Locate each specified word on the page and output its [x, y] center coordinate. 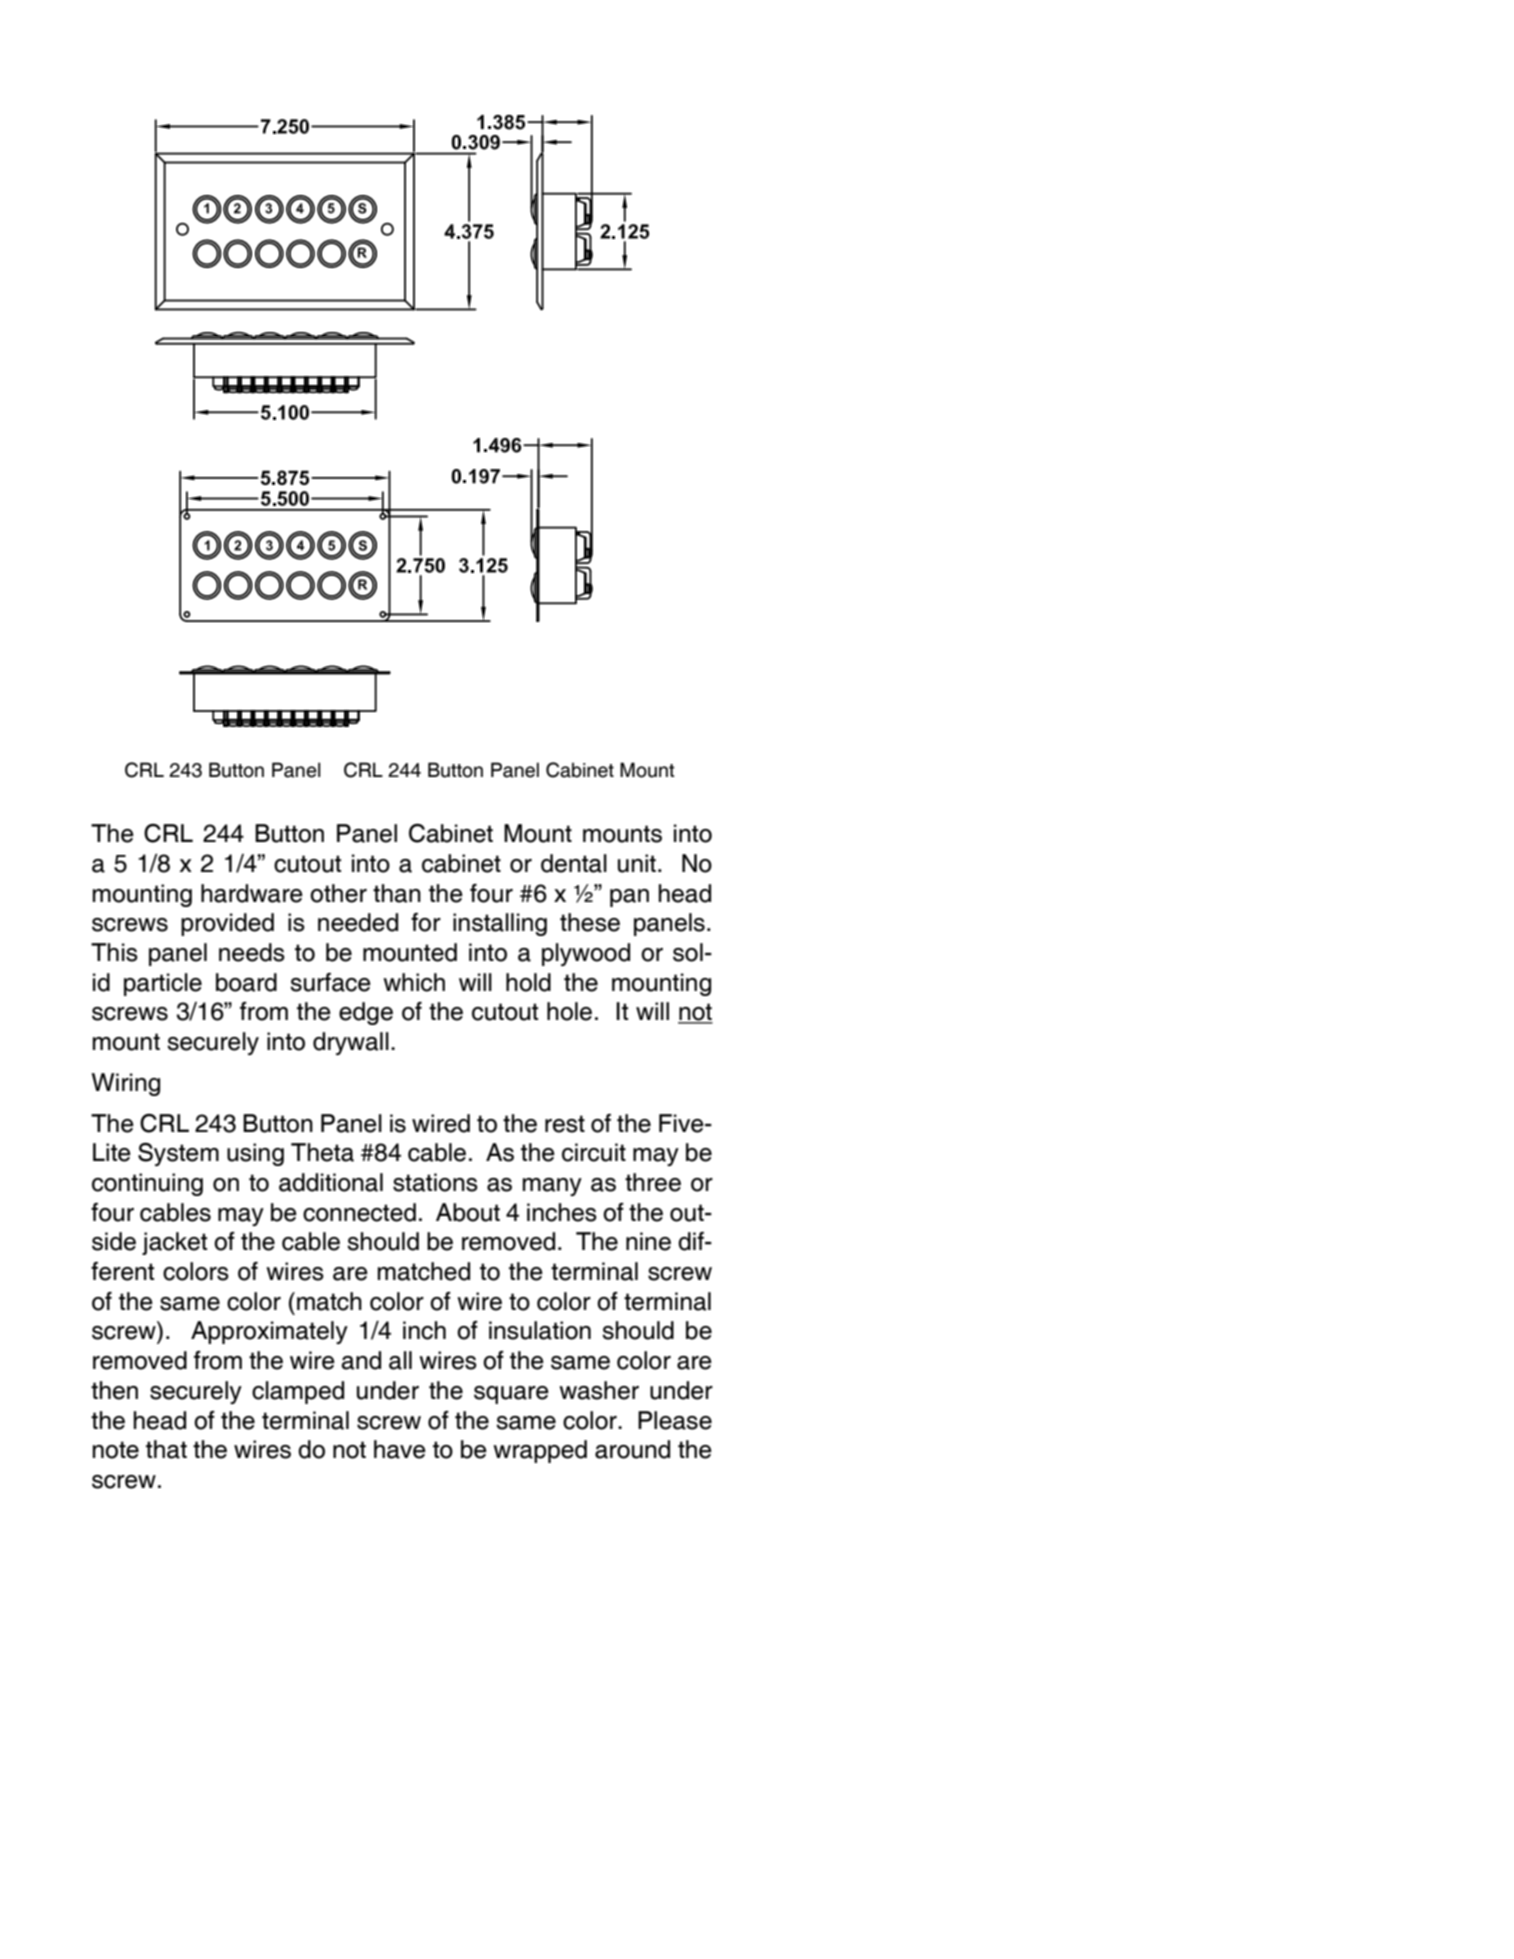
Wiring [125, 1084]
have [400, 1449]
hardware [252, 893]
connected [359, 1212]
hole [569, 1011]
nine [648, 1241]
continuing [147, 1184]
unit [637, 863]
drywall [351, 1043]
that [166, 1449]
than [397, 893]
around [632, 1449]
